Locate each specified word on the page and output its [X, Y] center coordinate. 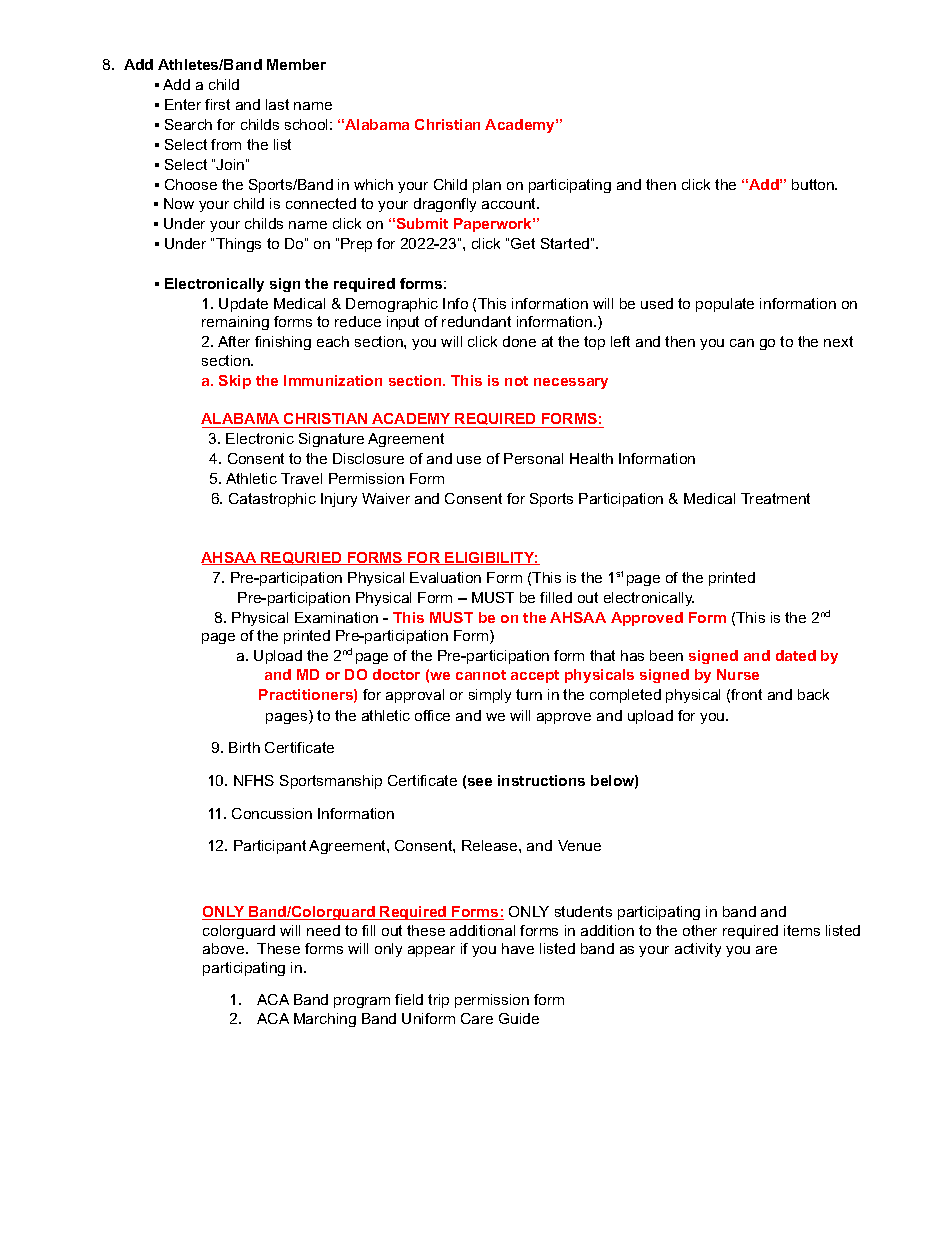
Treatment [775, 498]
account [510, 203]
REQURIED [301, 558]
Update [243, 305]
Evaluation [445, 577]
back [813, 694]
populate [725, 305]
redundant [476, 321]
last [277, 104]
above [225, 948]
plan [487, 186]
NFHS [254, 780]
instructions [541, 780]
